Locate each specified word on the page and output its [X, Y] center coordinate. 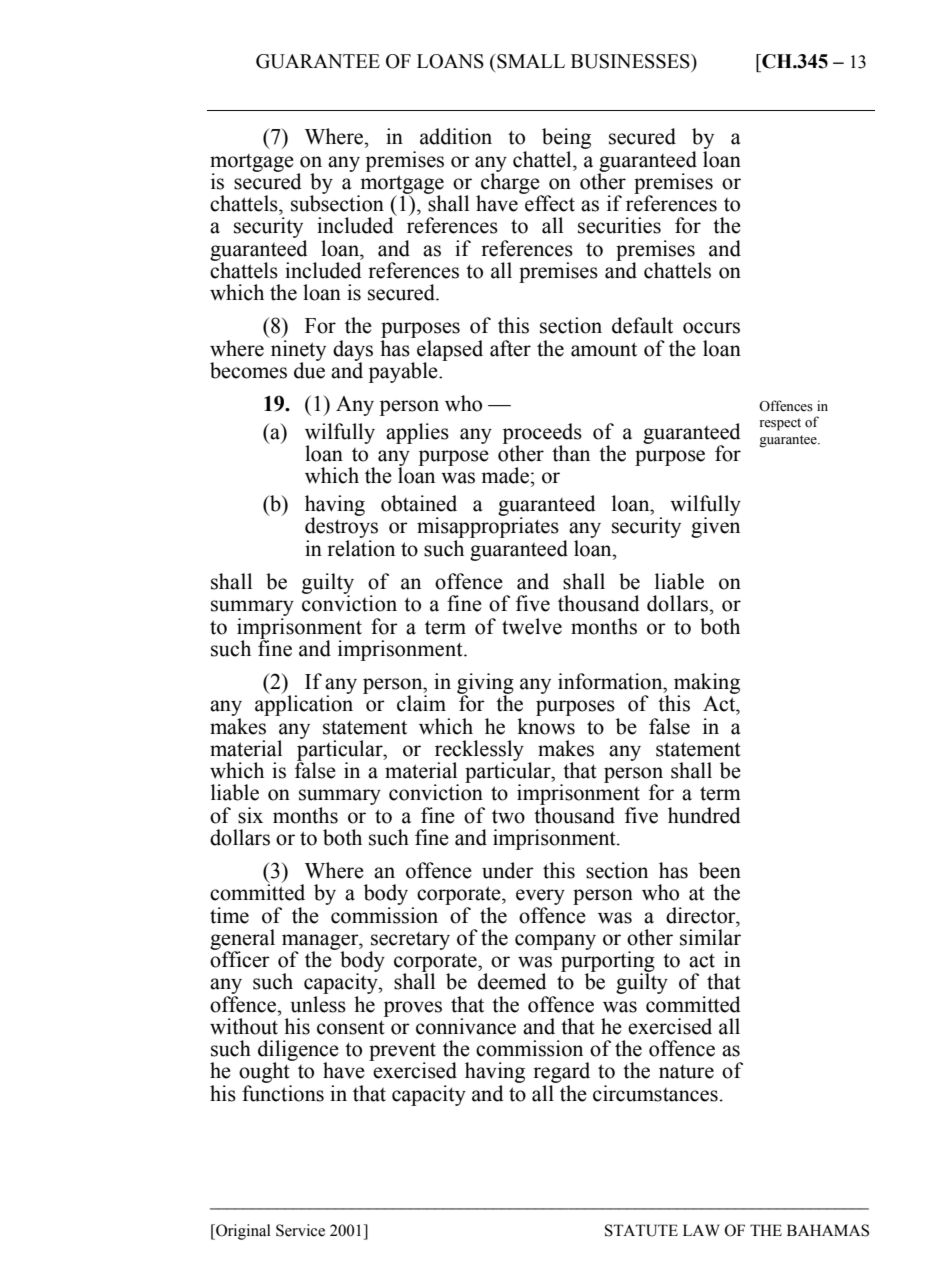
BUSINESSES [631, 61]
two [508, 817]
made [505, 475]
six [250, 815]
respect [780, 424]
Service [300, 1230]
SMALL [531, 61]
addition [456, 136]
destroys [341, 529]
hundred [704, 815]
